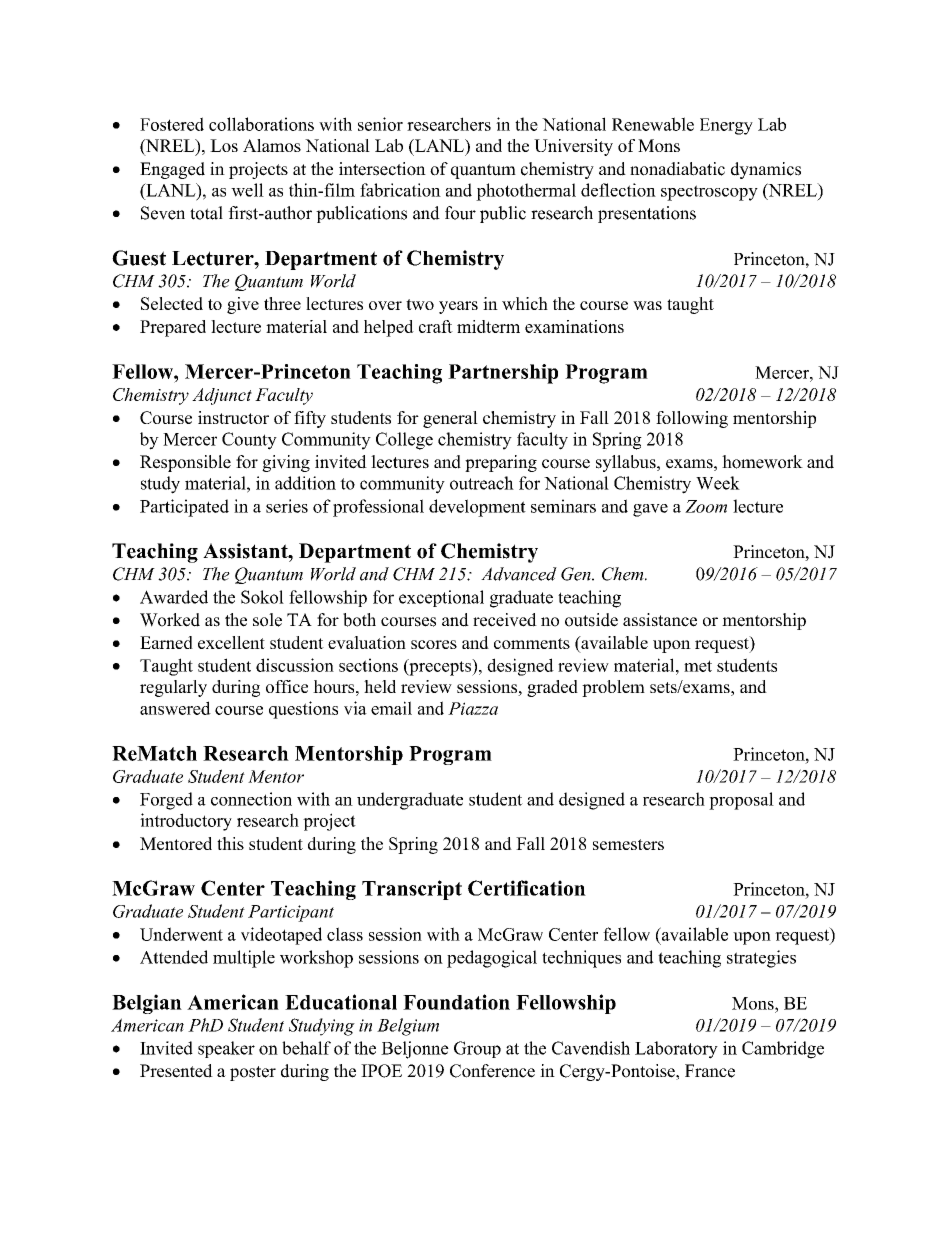  I want to click on Laboratory, so click(676, 1050).
